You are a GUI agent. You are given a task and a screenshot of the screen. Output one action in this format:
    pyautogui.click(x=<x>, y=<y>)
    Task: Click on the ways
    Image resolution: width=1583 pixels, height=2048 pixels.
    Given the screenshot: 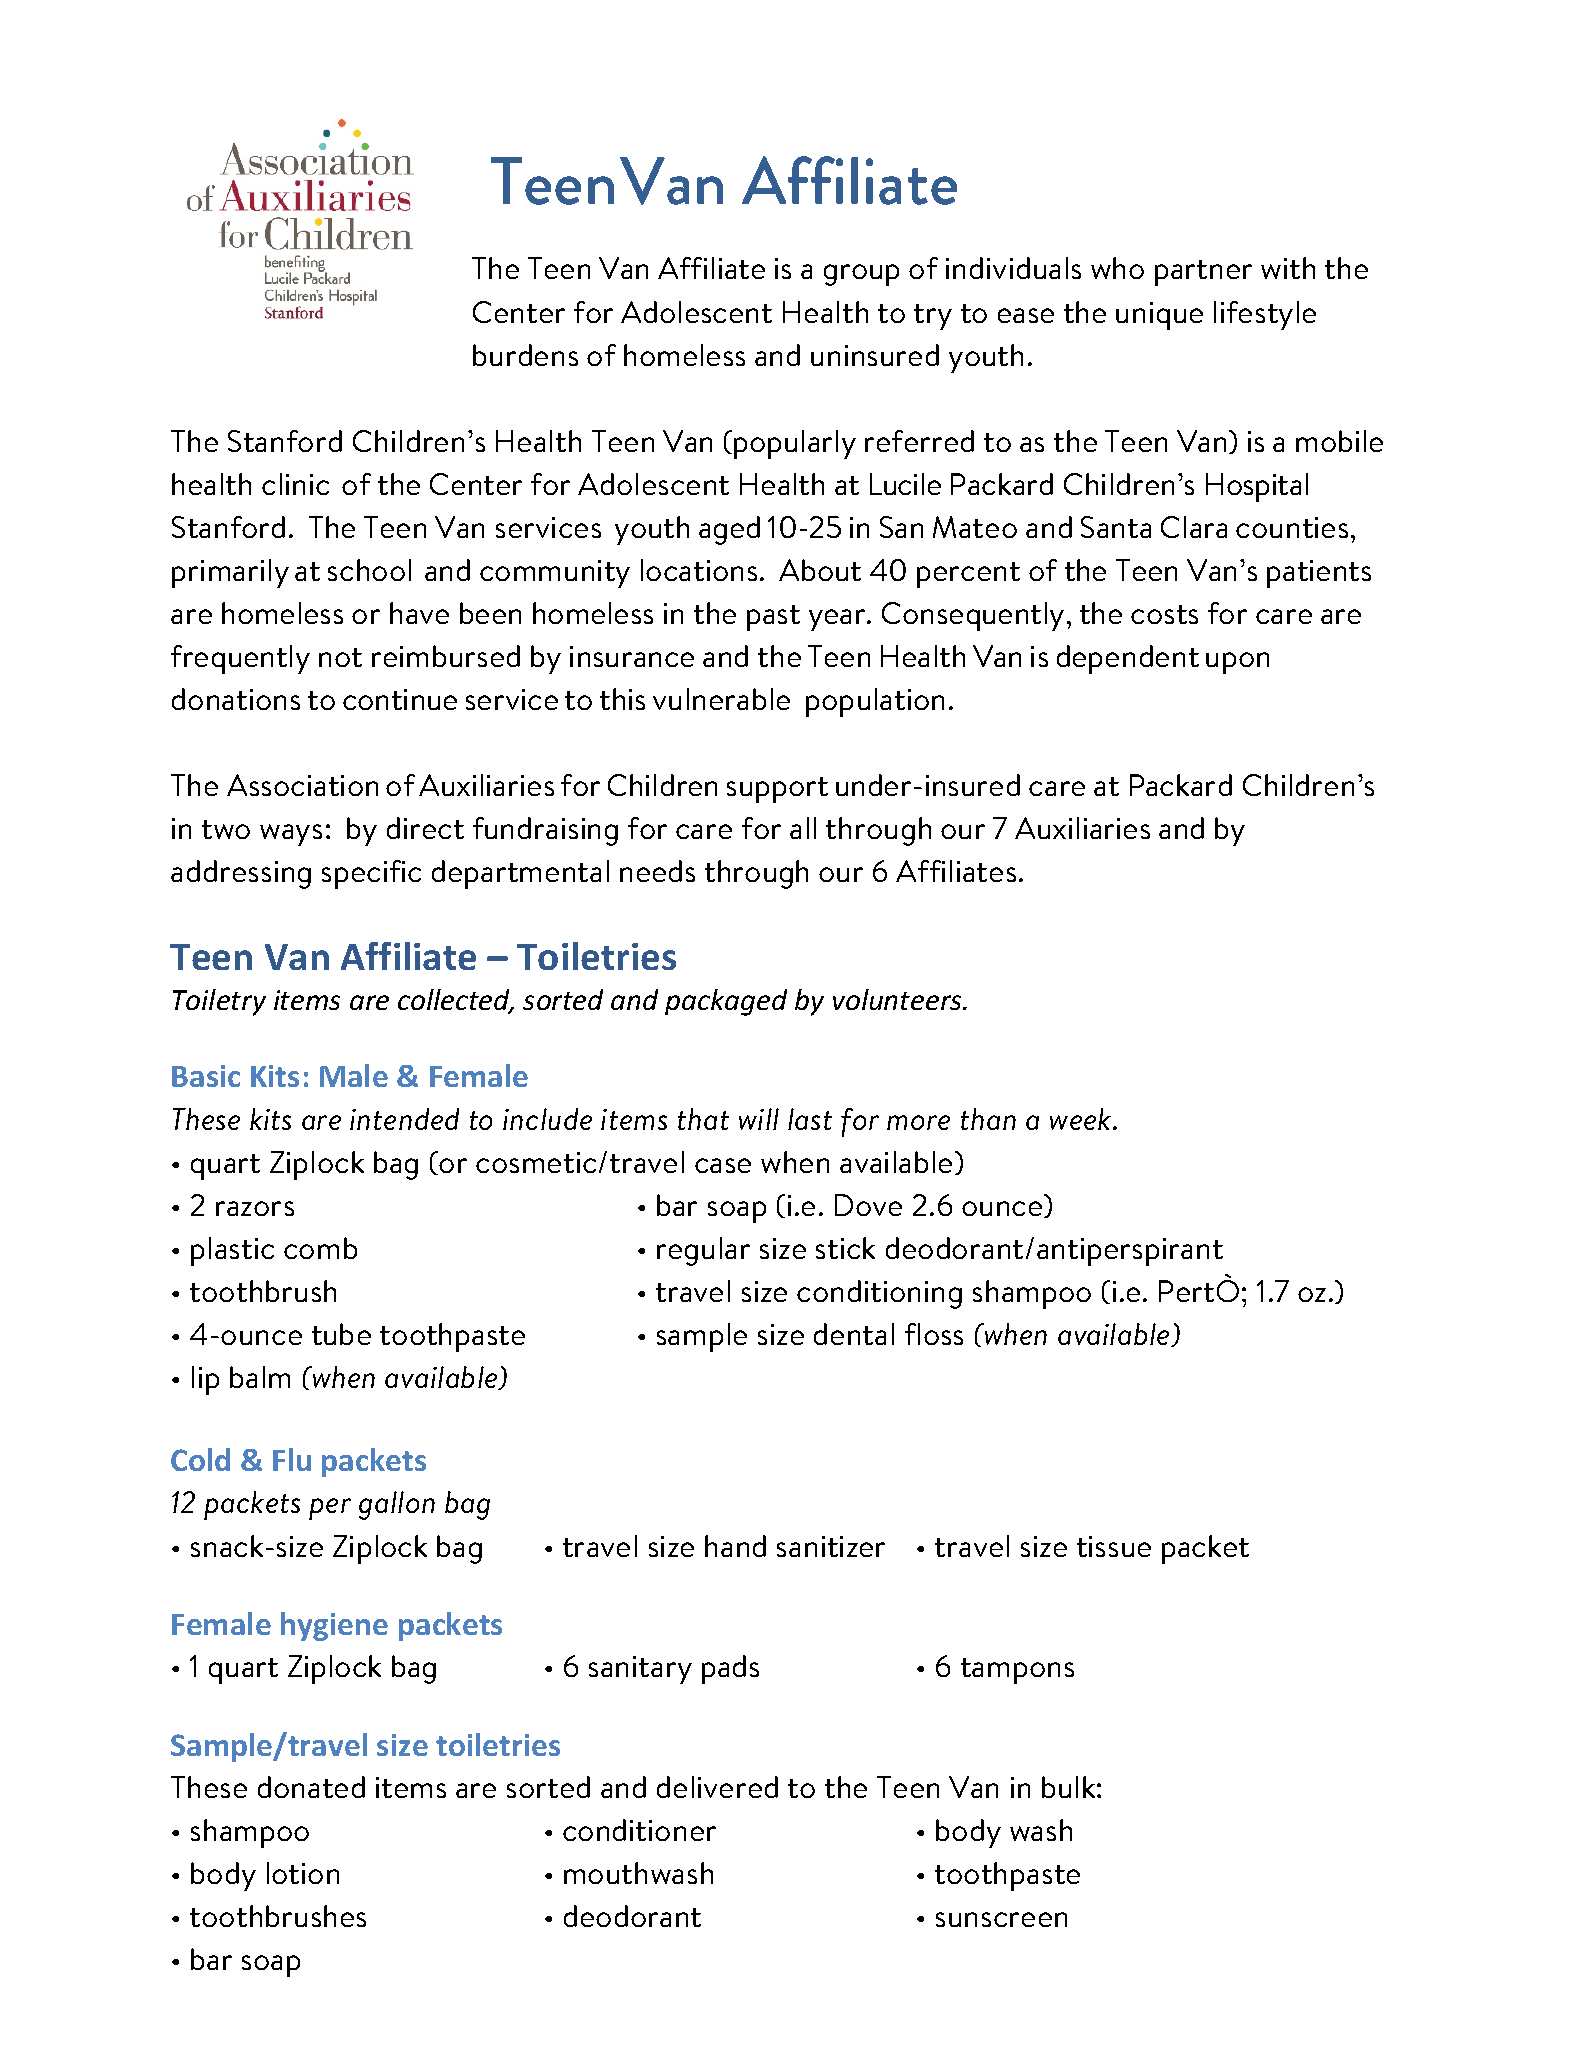 What is the action you would take?
    pyautogui.click(x=291, y=835)
